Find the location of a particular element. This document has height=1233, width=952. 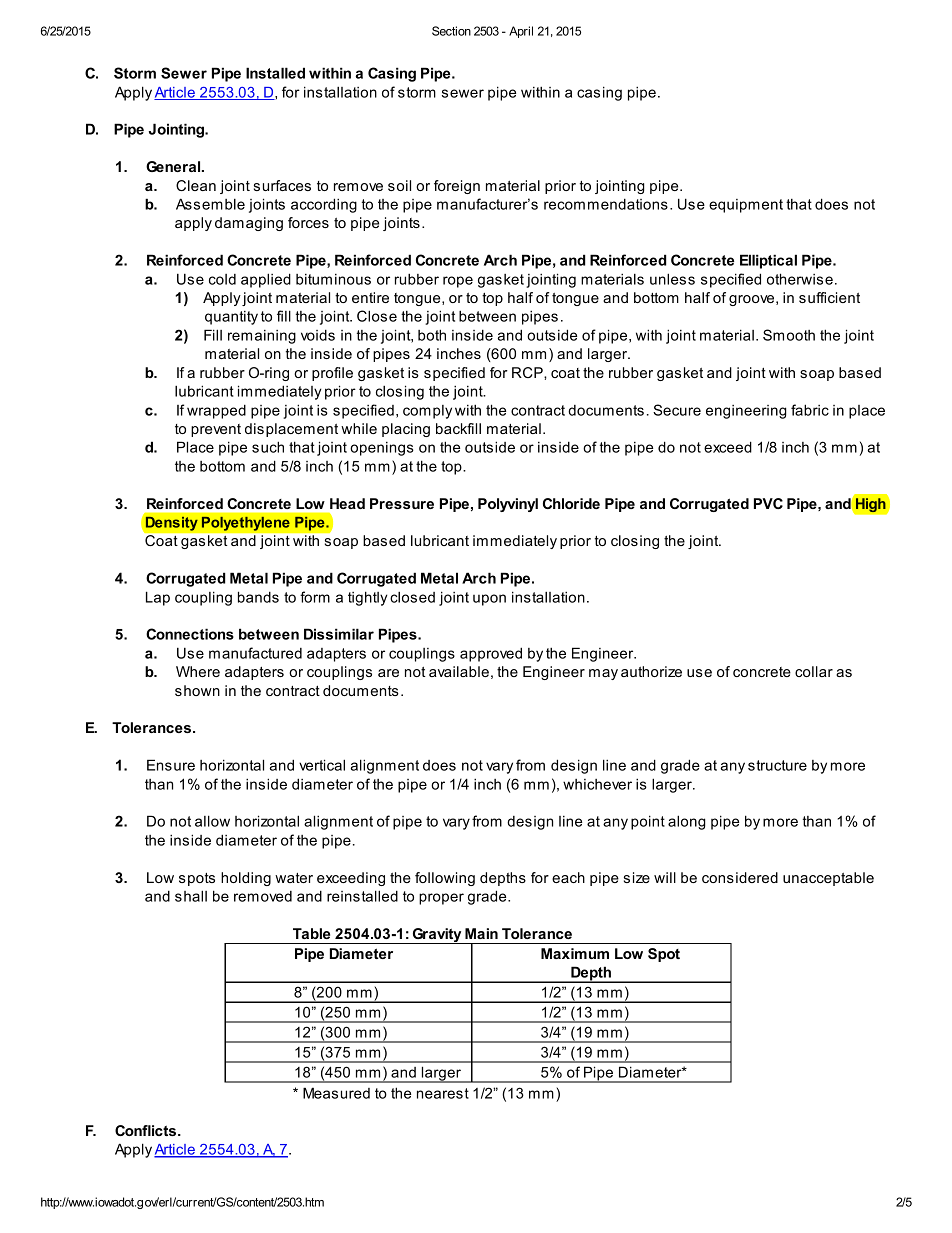

upon is located at coordinates (489, 600).
